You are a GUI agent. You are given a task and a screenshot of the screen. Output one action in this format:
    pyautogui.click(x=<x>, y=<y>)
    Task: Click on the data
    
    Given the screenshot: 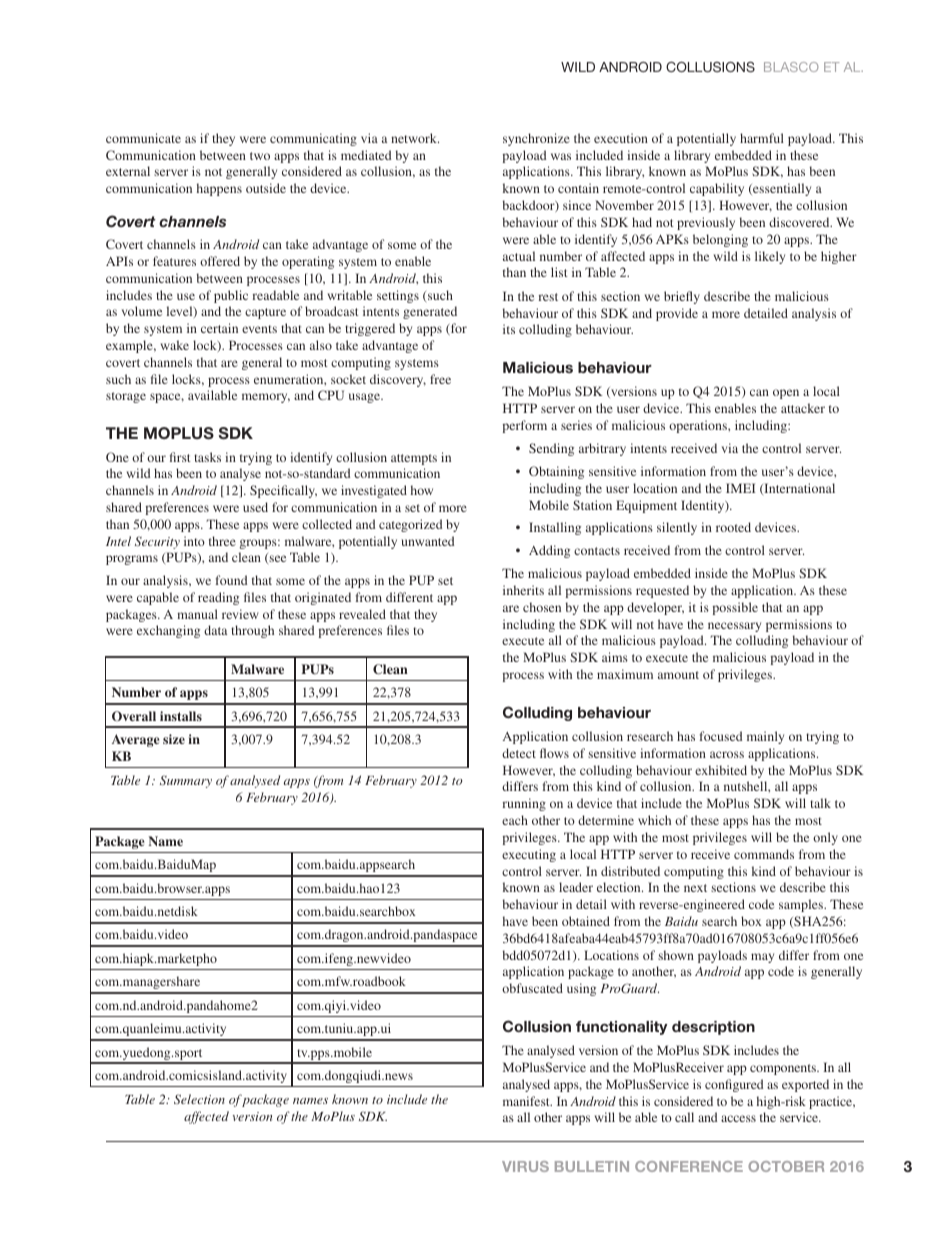 What is the action you would take?
    pyautogui.click(x=215, y=630)
